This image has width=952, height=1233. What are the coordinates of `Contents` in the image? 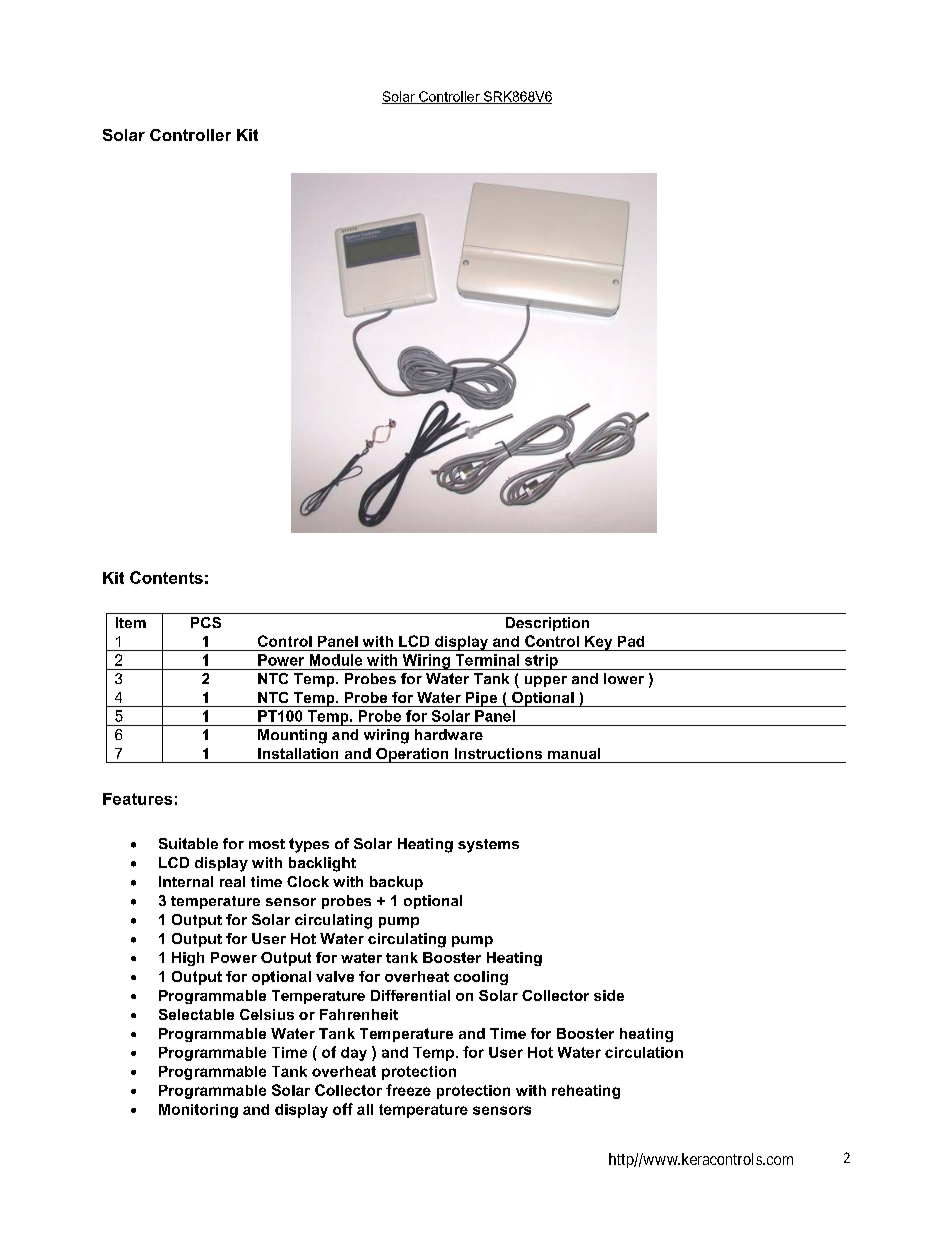 It's located at (166, 577).
